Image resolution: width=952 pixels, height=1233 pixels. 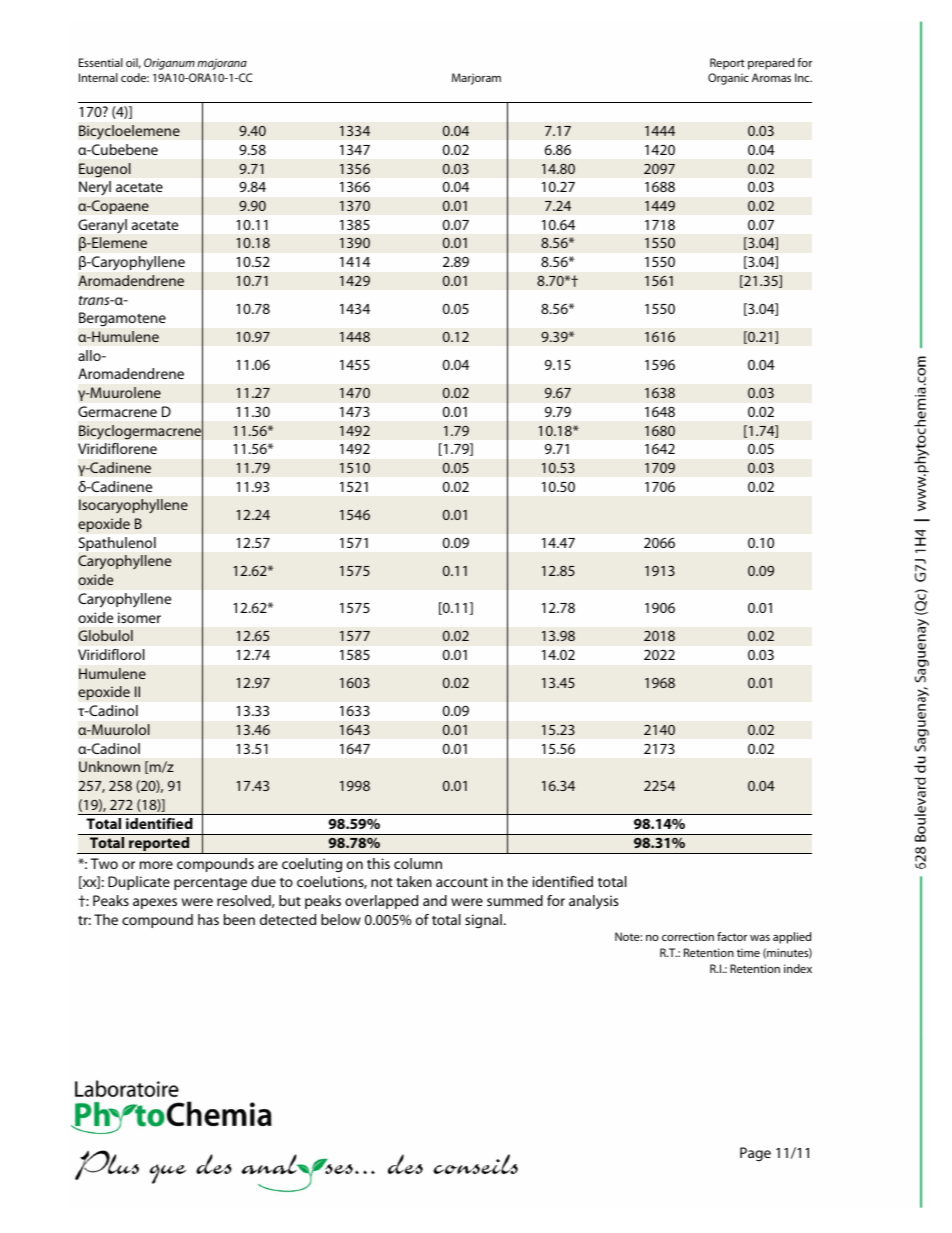 I want to click on Organic, so click(x=728, y=79).
